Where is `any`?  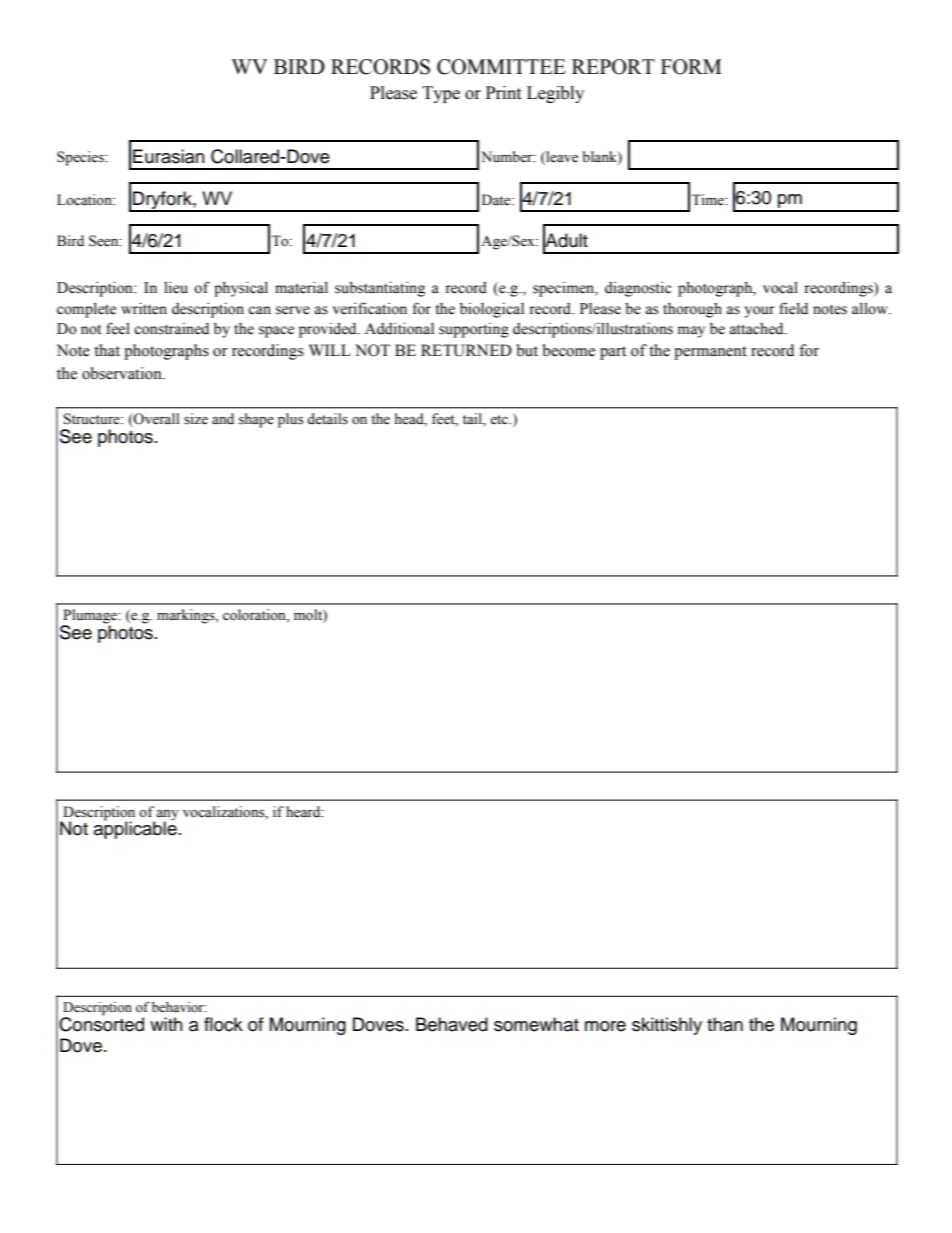
any is located at coordinates (167, 816).
